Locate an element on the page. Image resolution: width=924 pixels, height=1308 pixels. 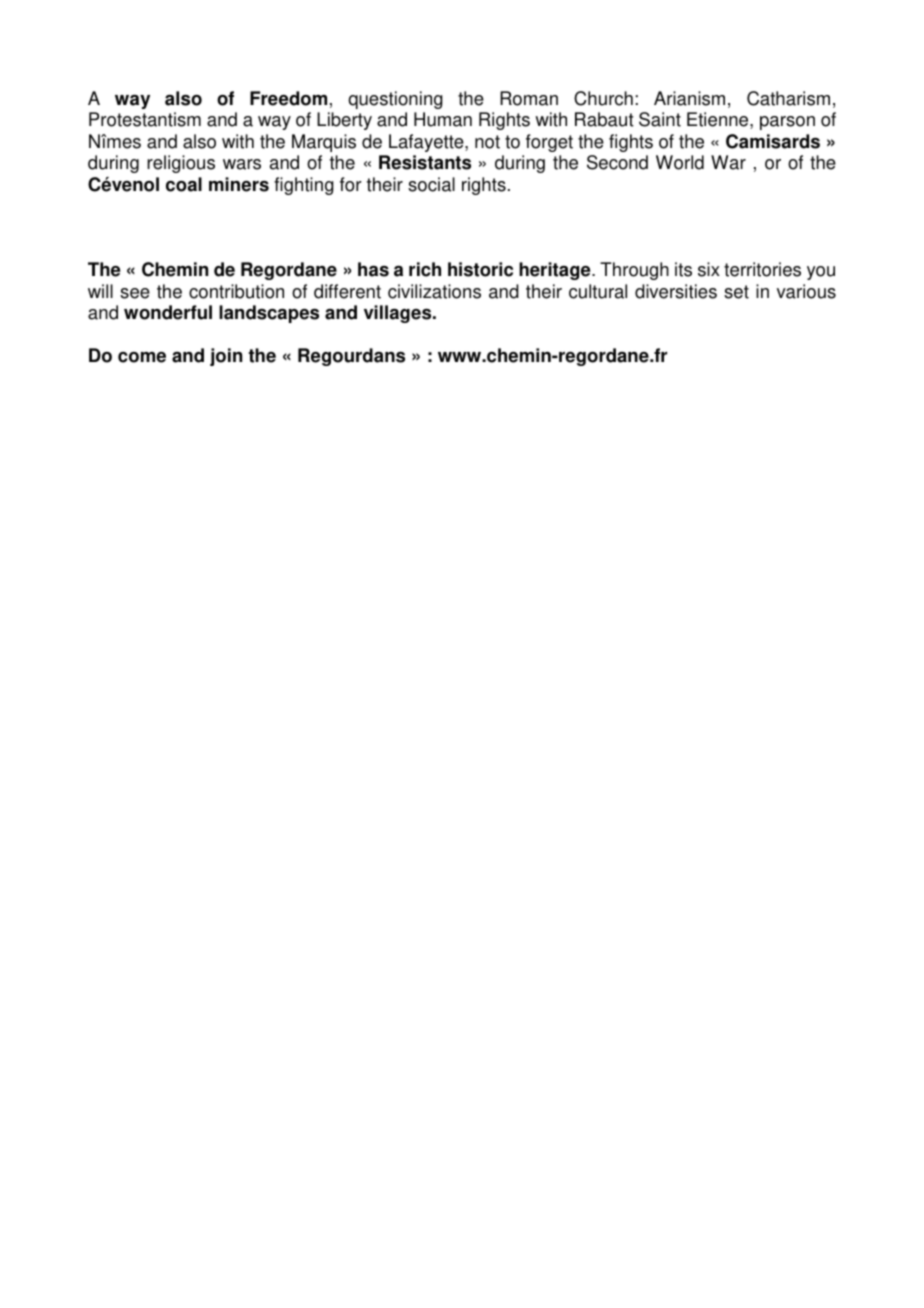
Second is located at coordinates (617, 162).
